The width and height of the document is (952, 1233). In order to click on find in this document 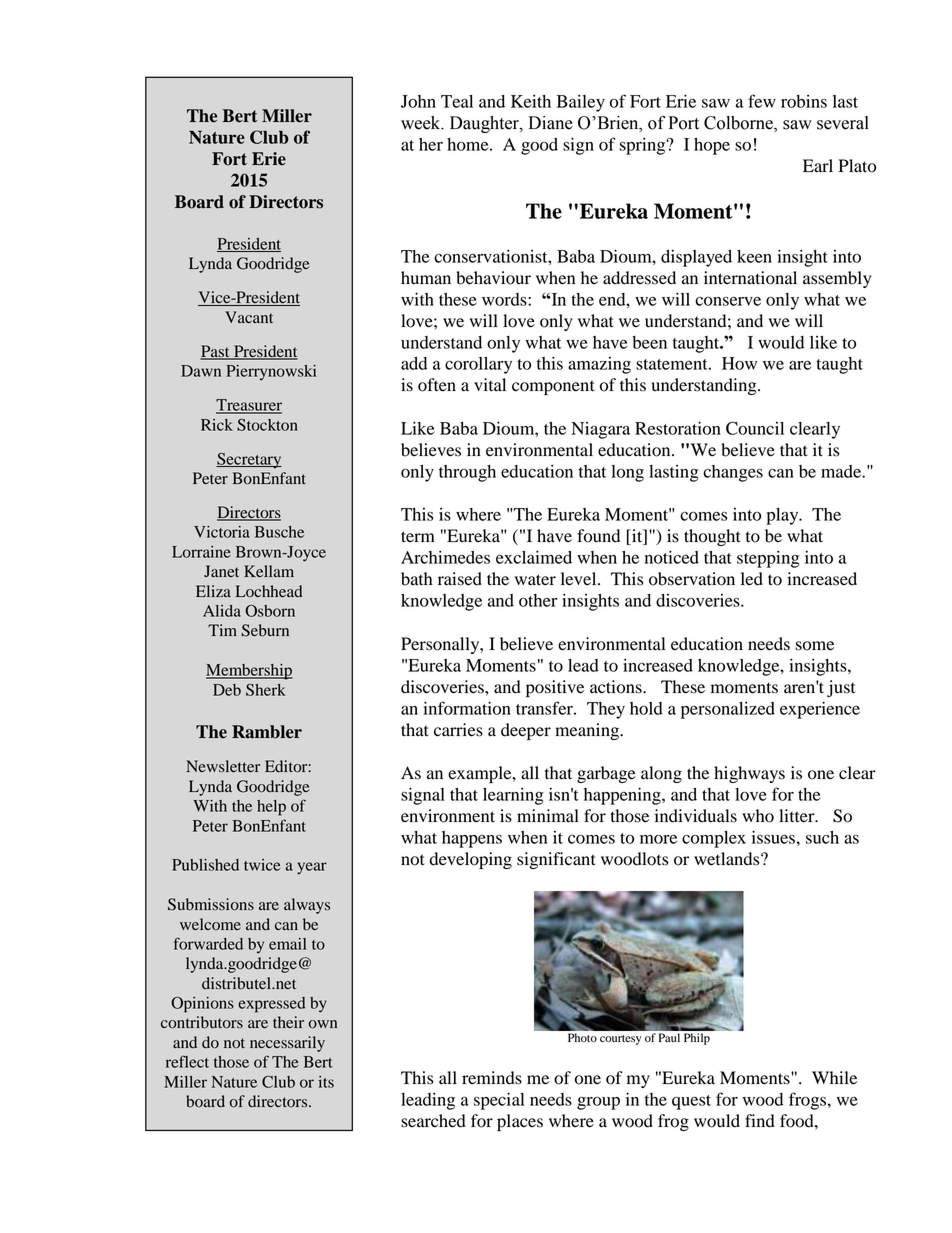, I will do `click(760, 1121)`.
